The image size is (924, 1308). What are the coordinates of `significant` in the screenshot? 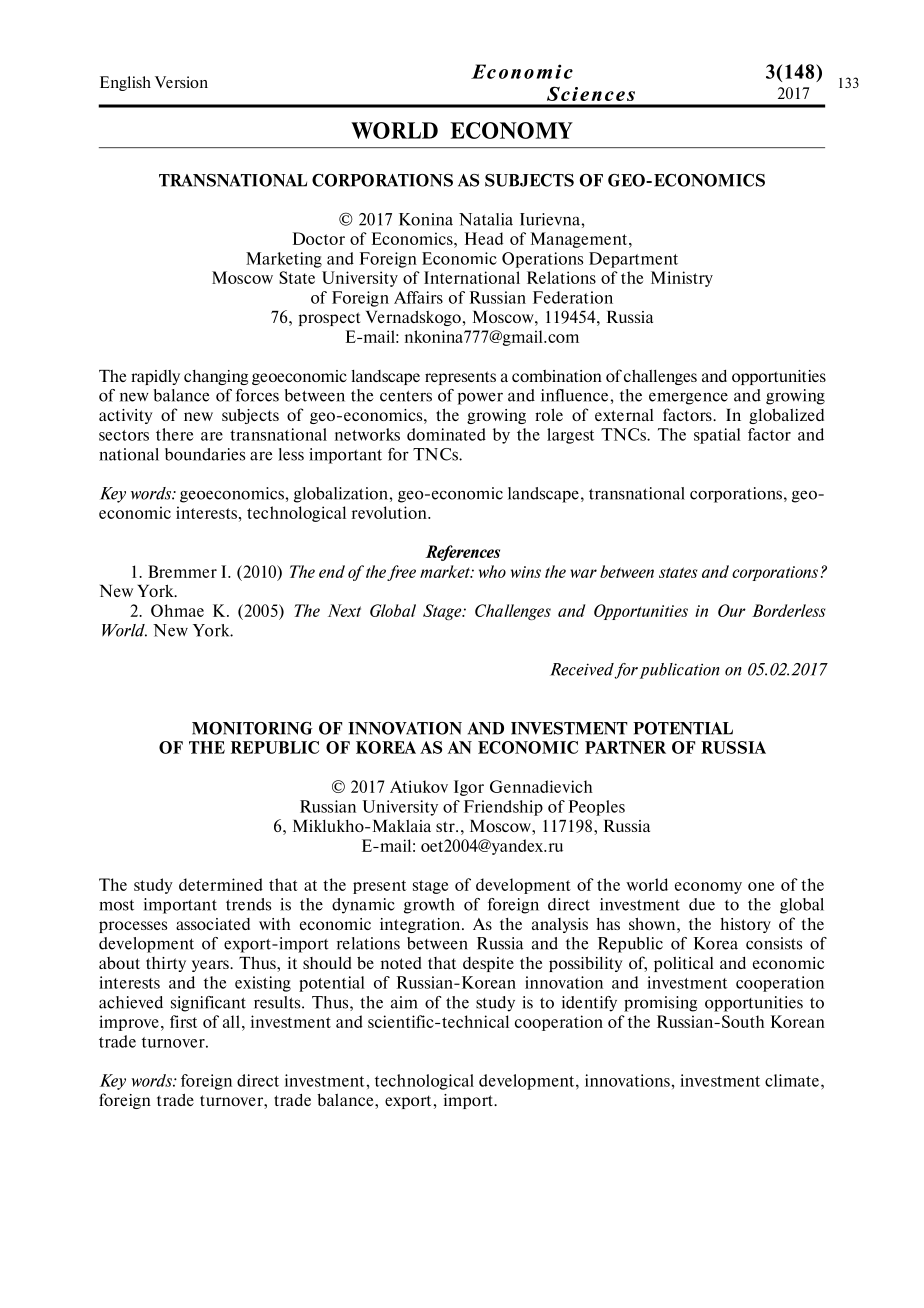 It's located at (208, 1004).
